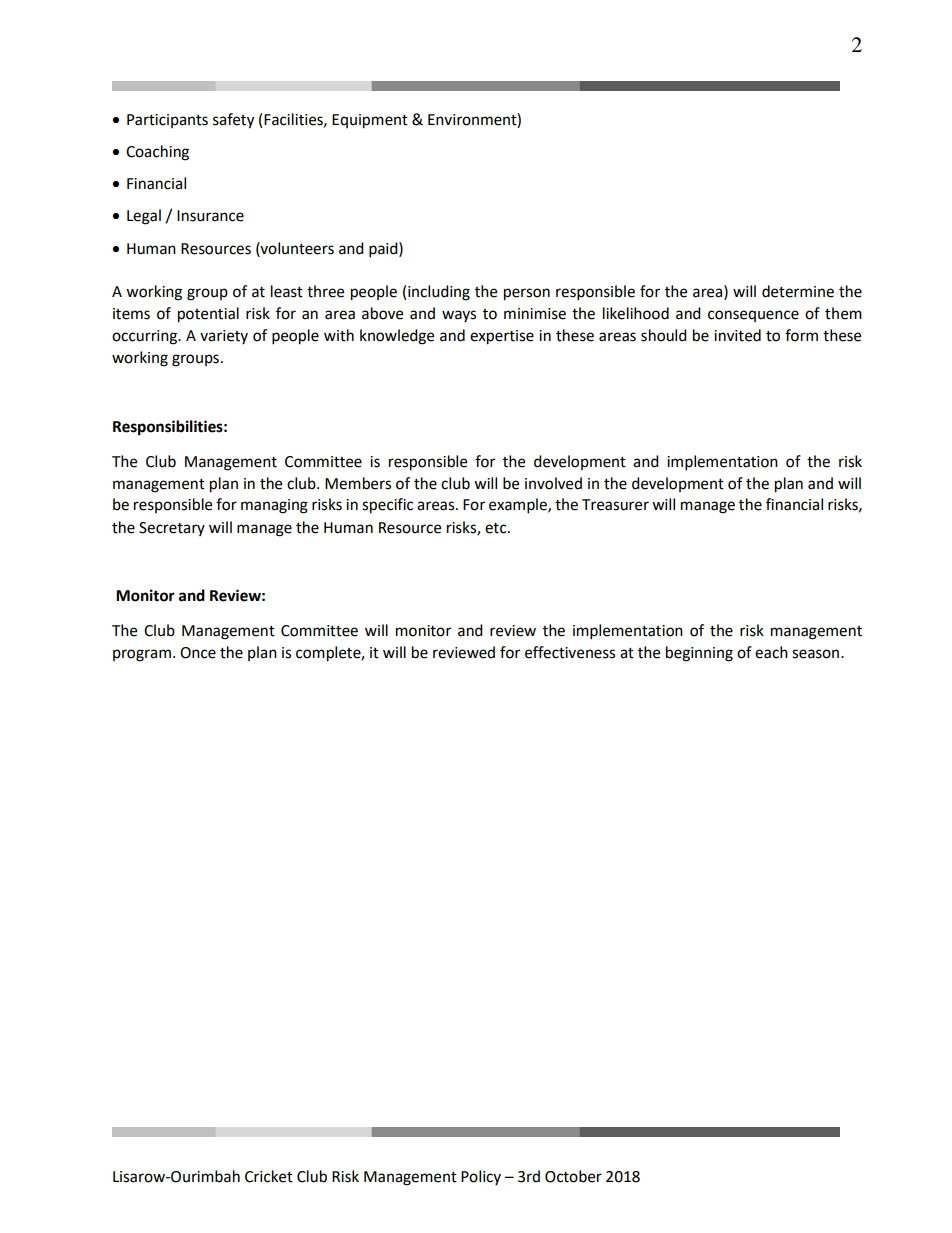 The width and height of the screenshot is (952, 1233). Describe the element at coordinates (798, 291) in the screenshot. I see `determine` at that location.
